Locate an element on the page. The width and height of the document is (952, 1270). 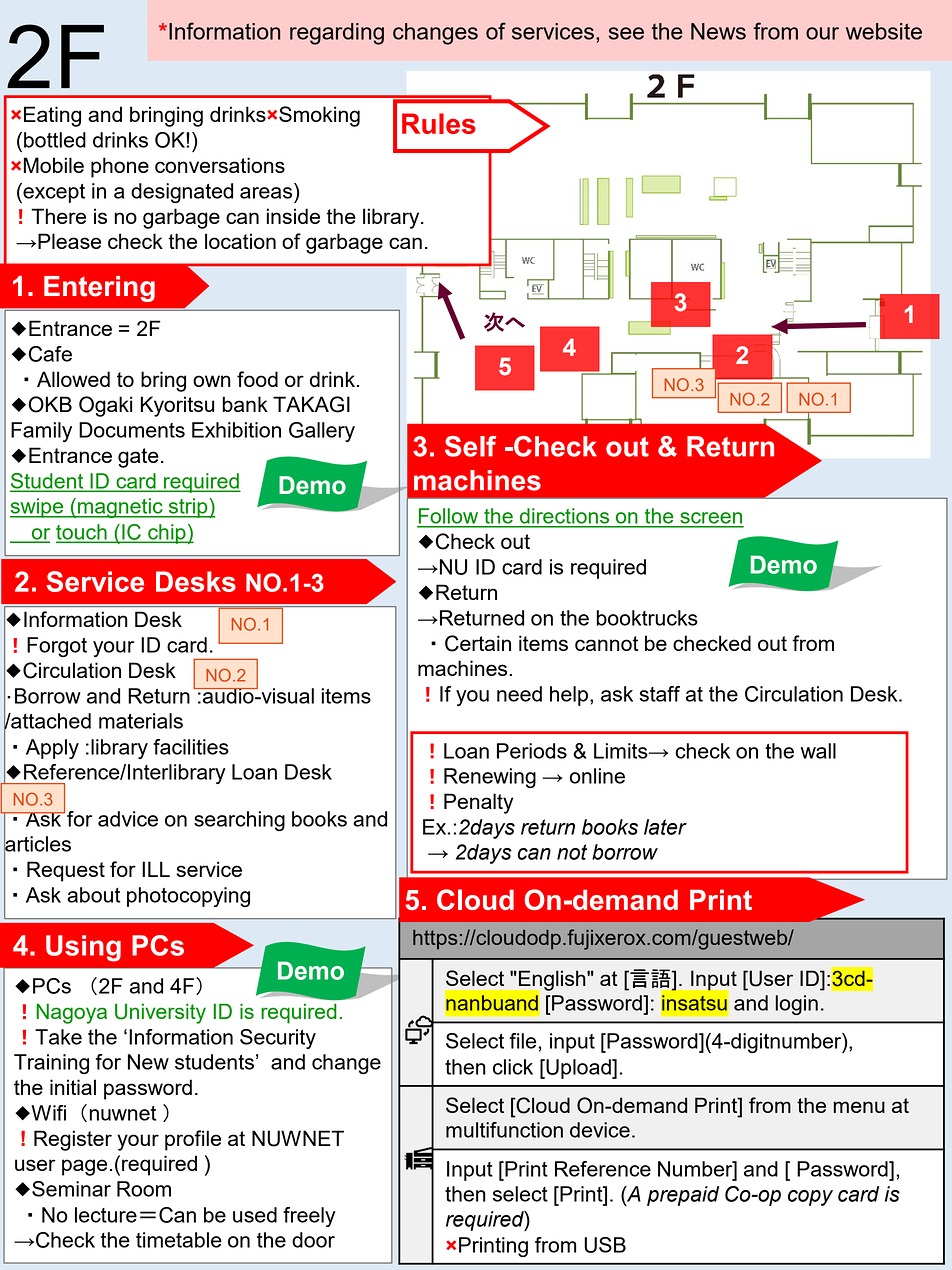
Room is located at coordinates (144, 1189).
